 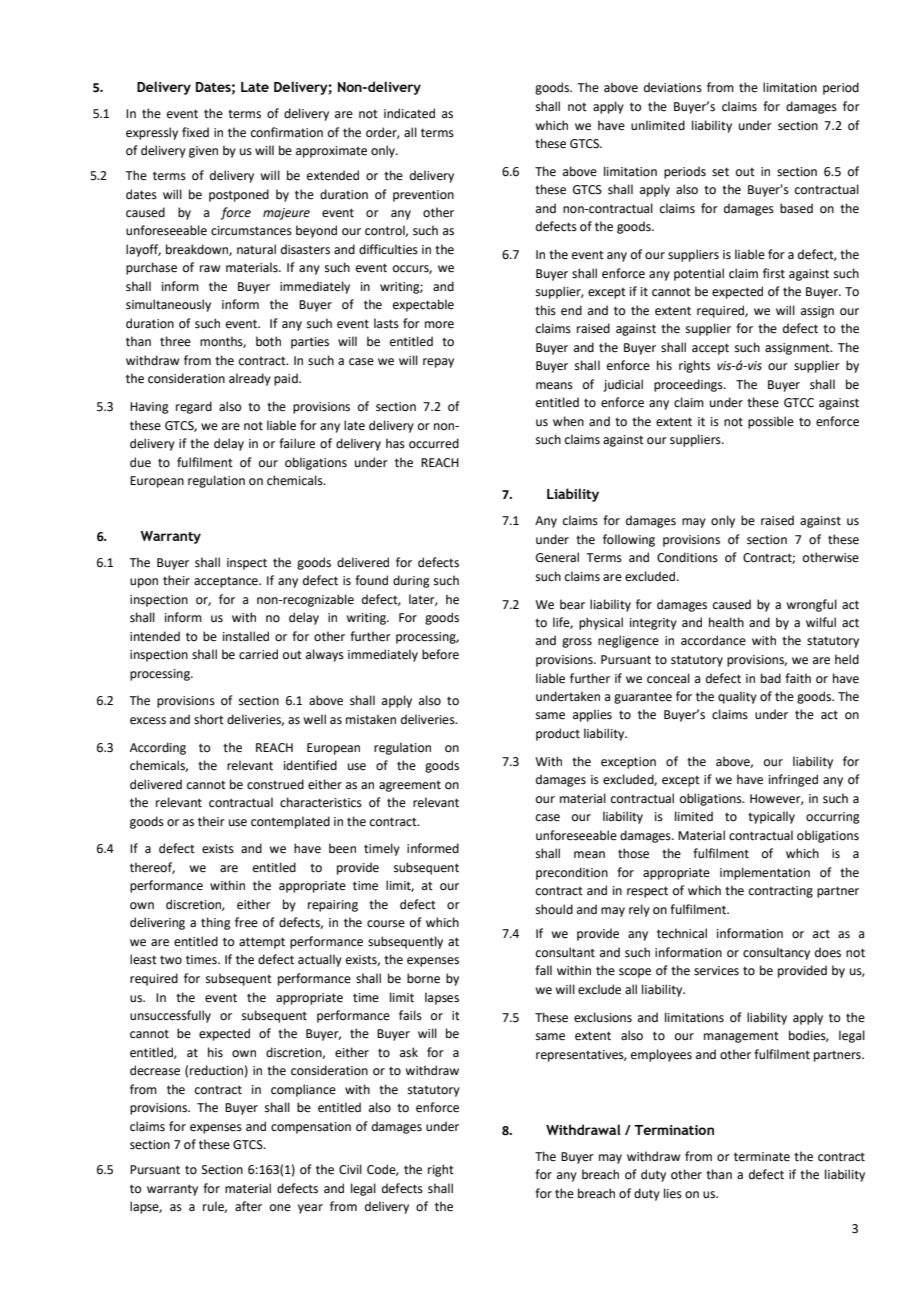 I want to click on repay, so click(x=438, y=363).
